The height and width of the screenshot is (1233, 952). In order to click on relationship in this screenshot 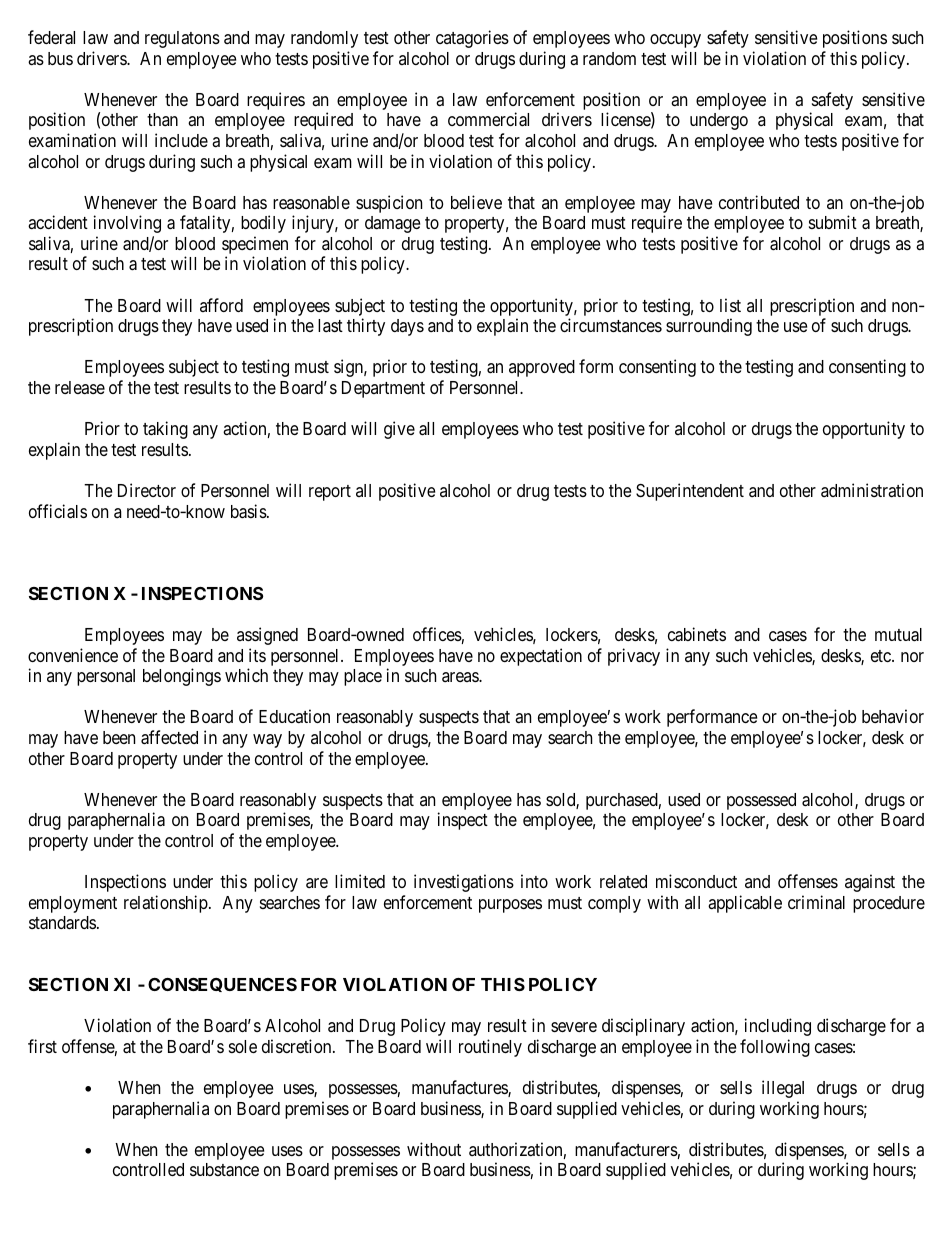, I will do `click(167, 904)`.
